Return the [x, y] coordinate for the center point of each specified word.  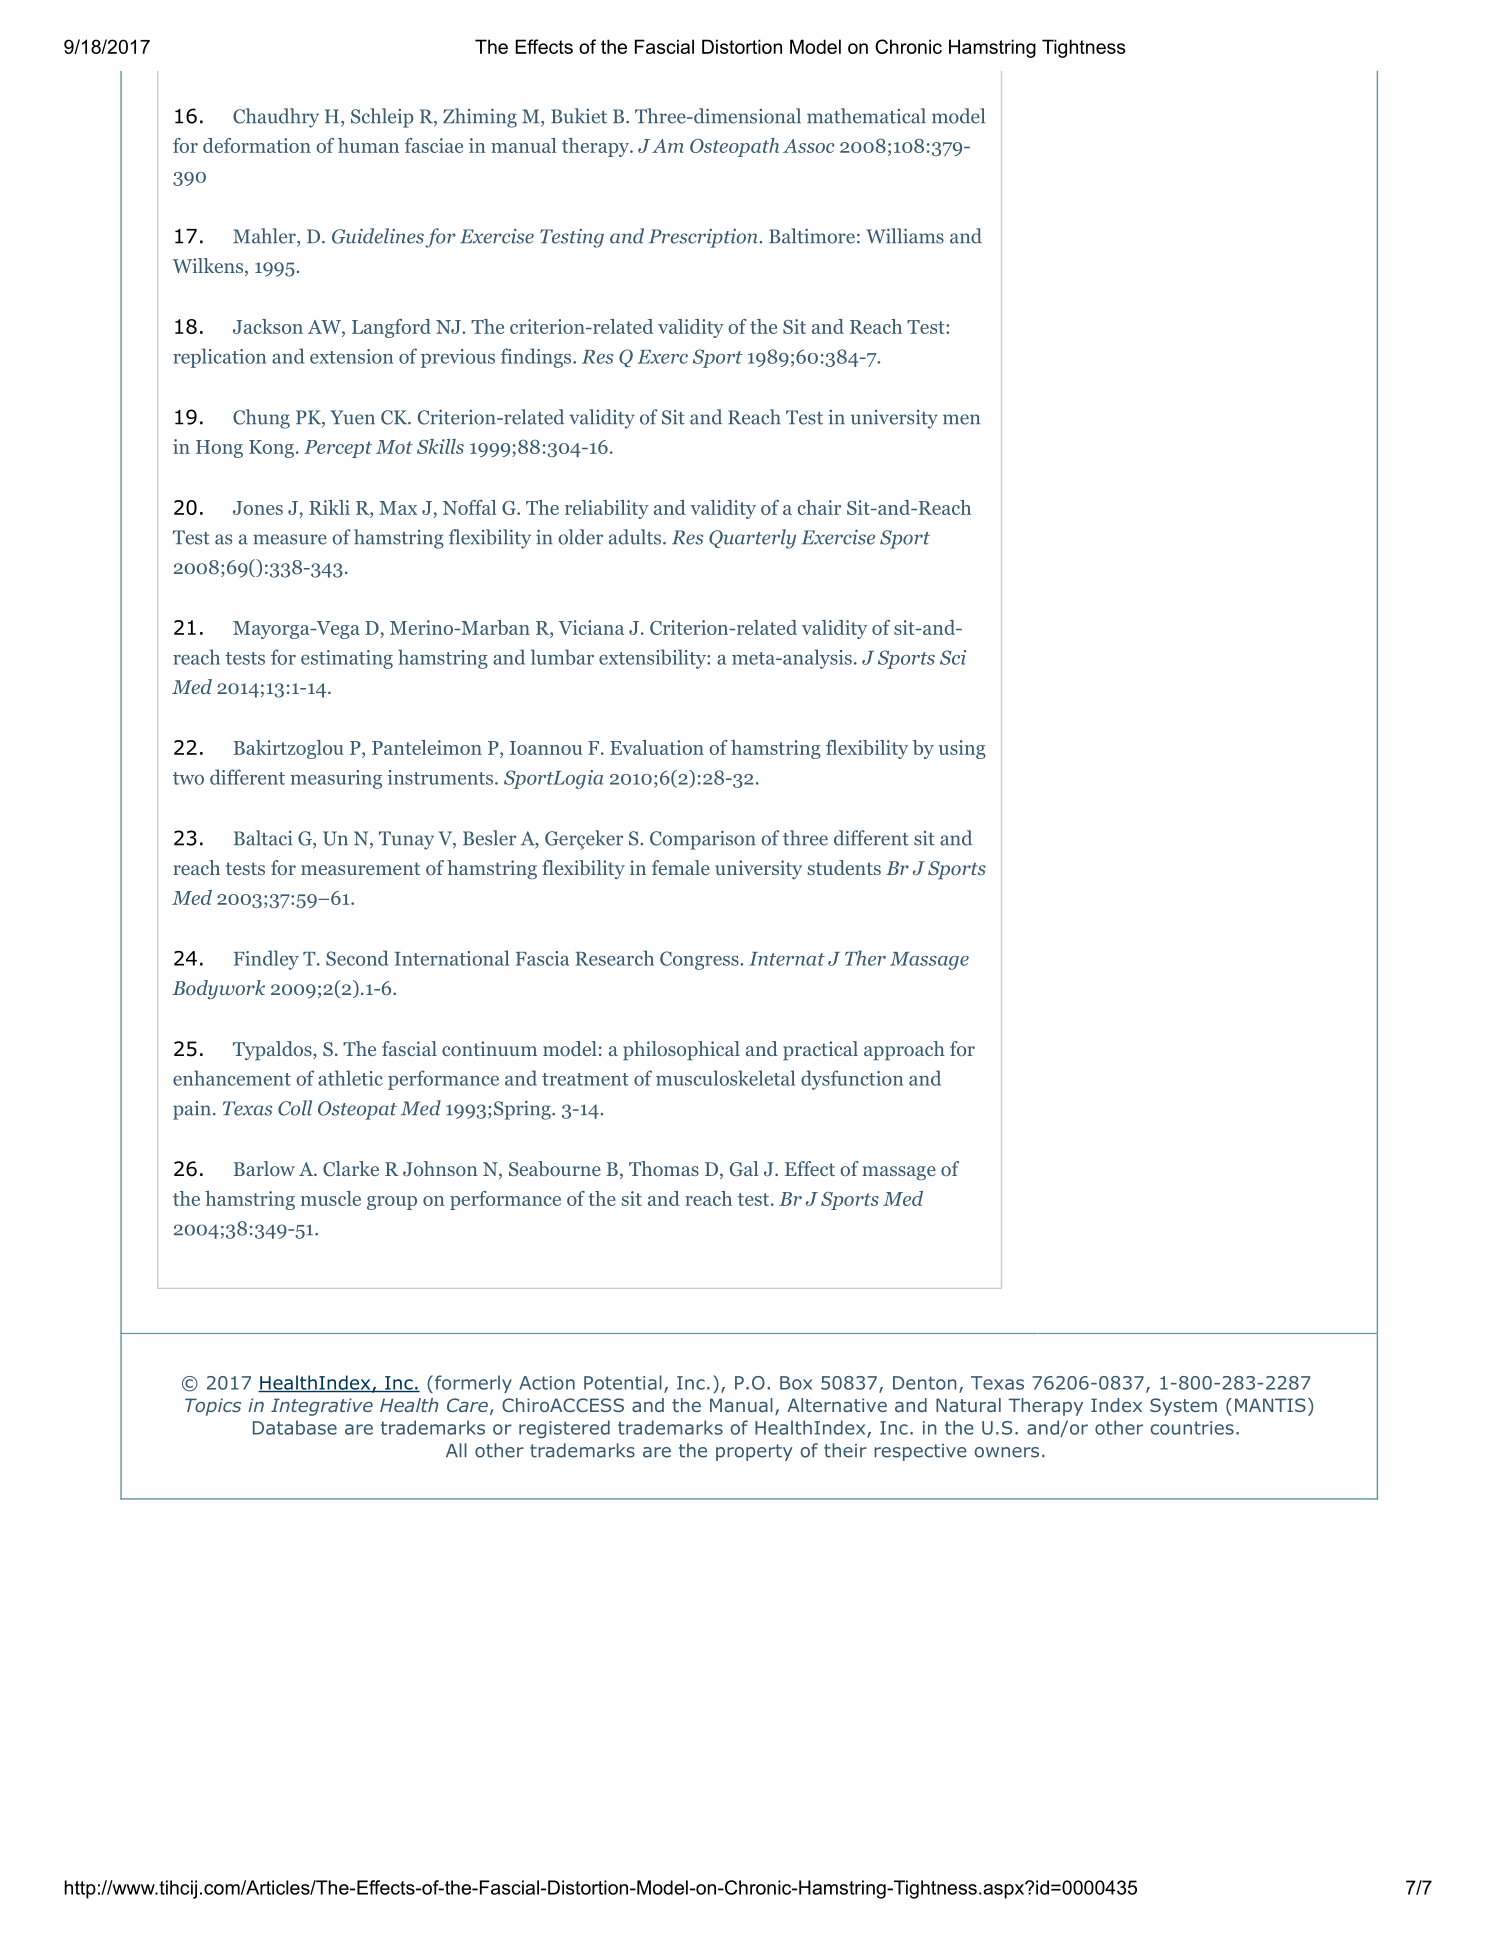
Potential [623, 1382]
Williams [905, 236]
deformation [257, 145]
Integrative [322, 1407]
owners [1007, 1452]
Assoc [808, 146]
